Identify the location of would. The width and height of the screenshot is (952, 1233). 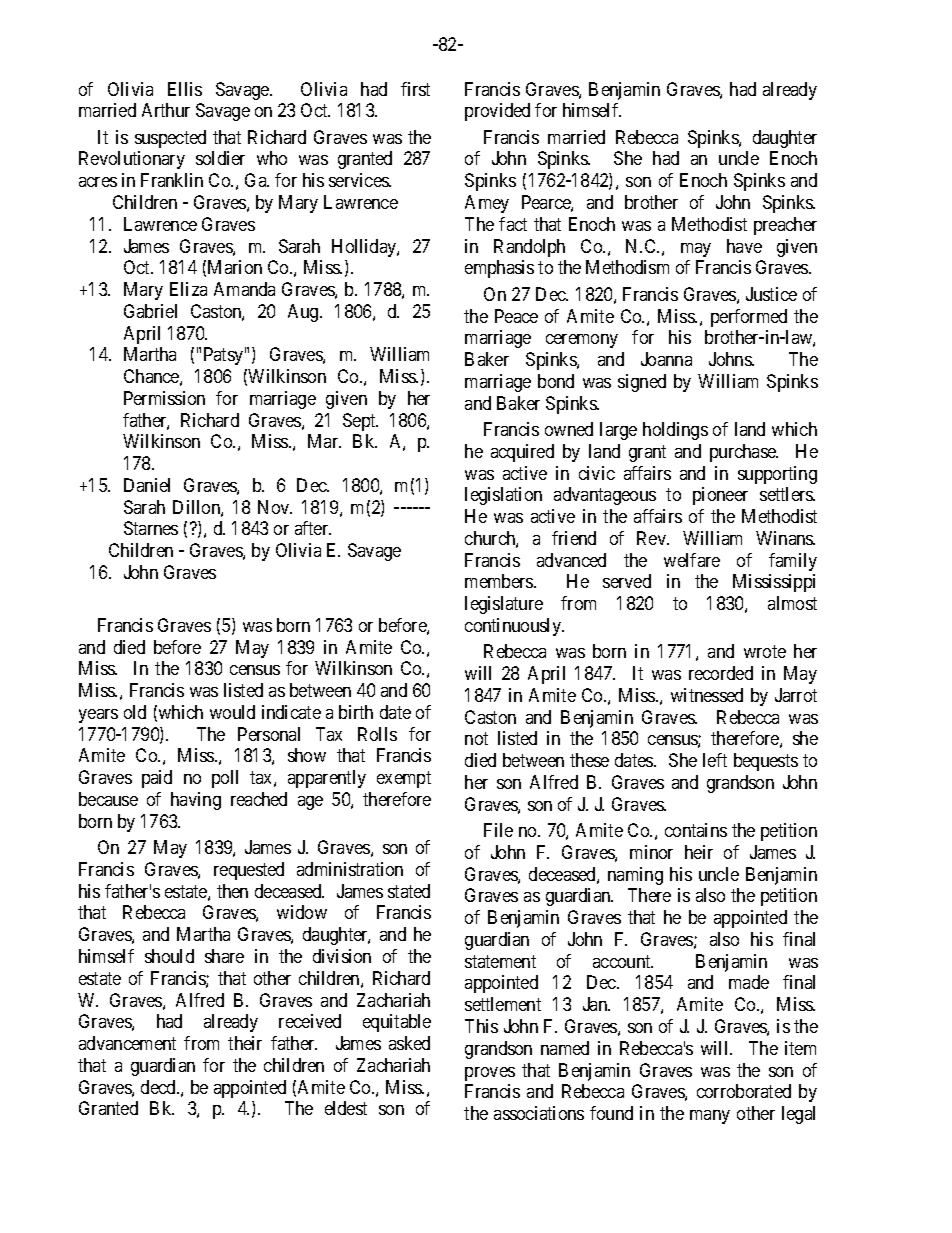
(232, 712).
